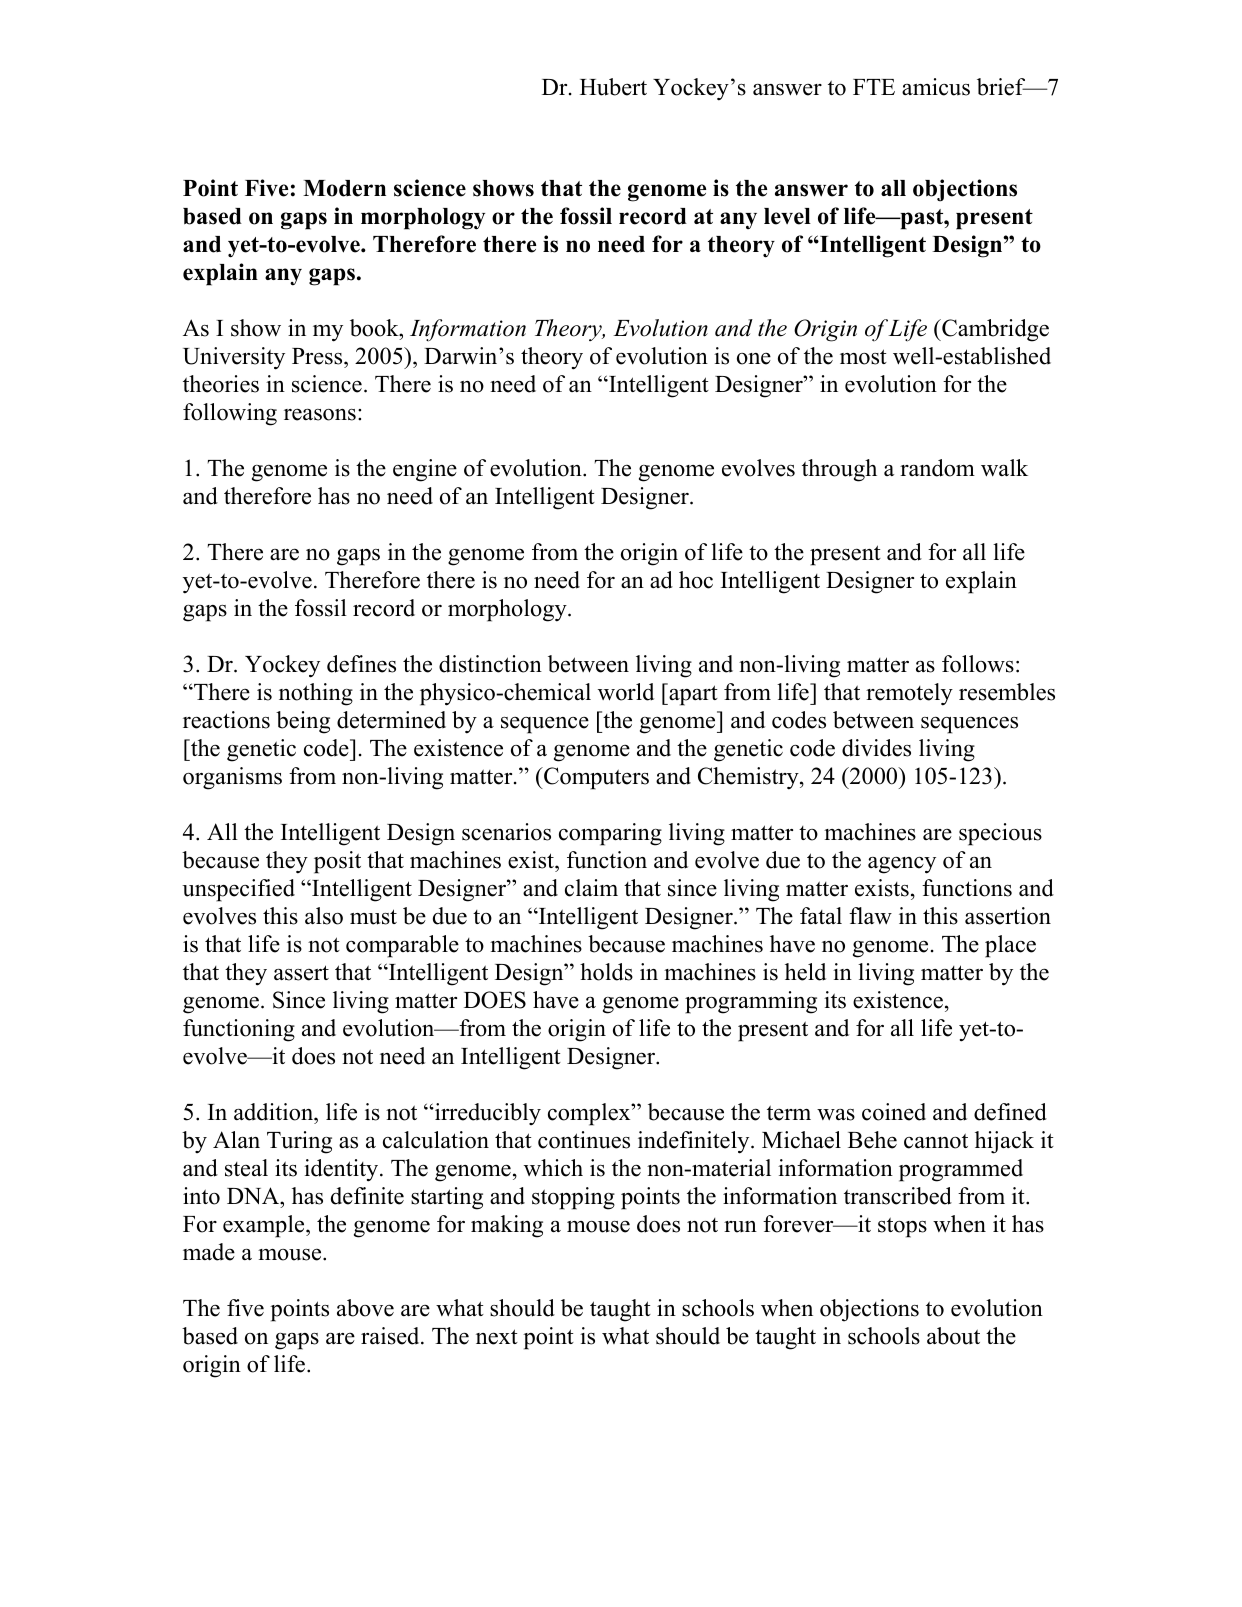 This image has height=1607, width=1242. What do you see at coordinates (365, 1308) in the image?
I see `above` at bounding box center [365, 1308].
